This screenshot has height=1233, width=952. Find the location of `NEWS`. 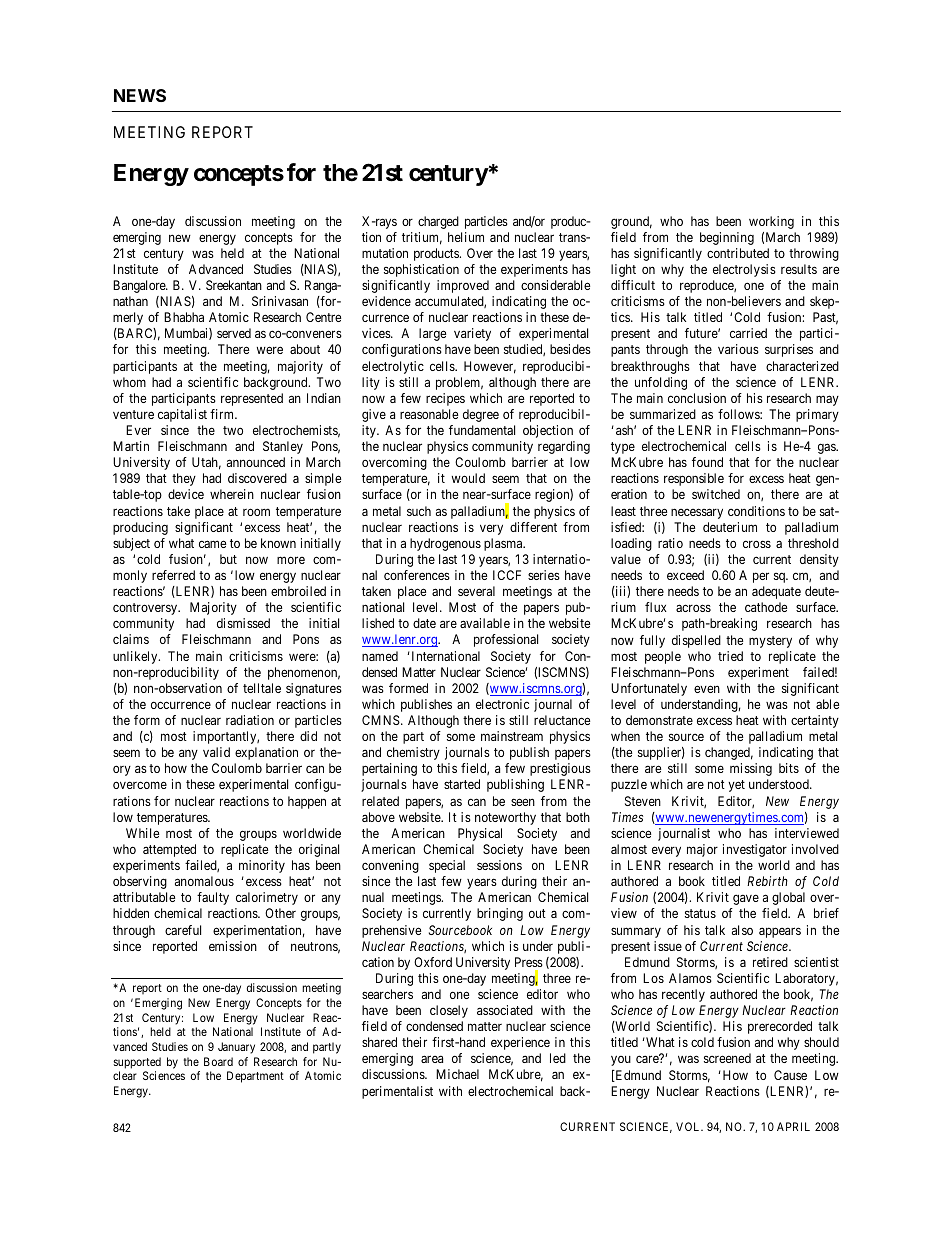

NEWS is located at coordinates (140, 95).
